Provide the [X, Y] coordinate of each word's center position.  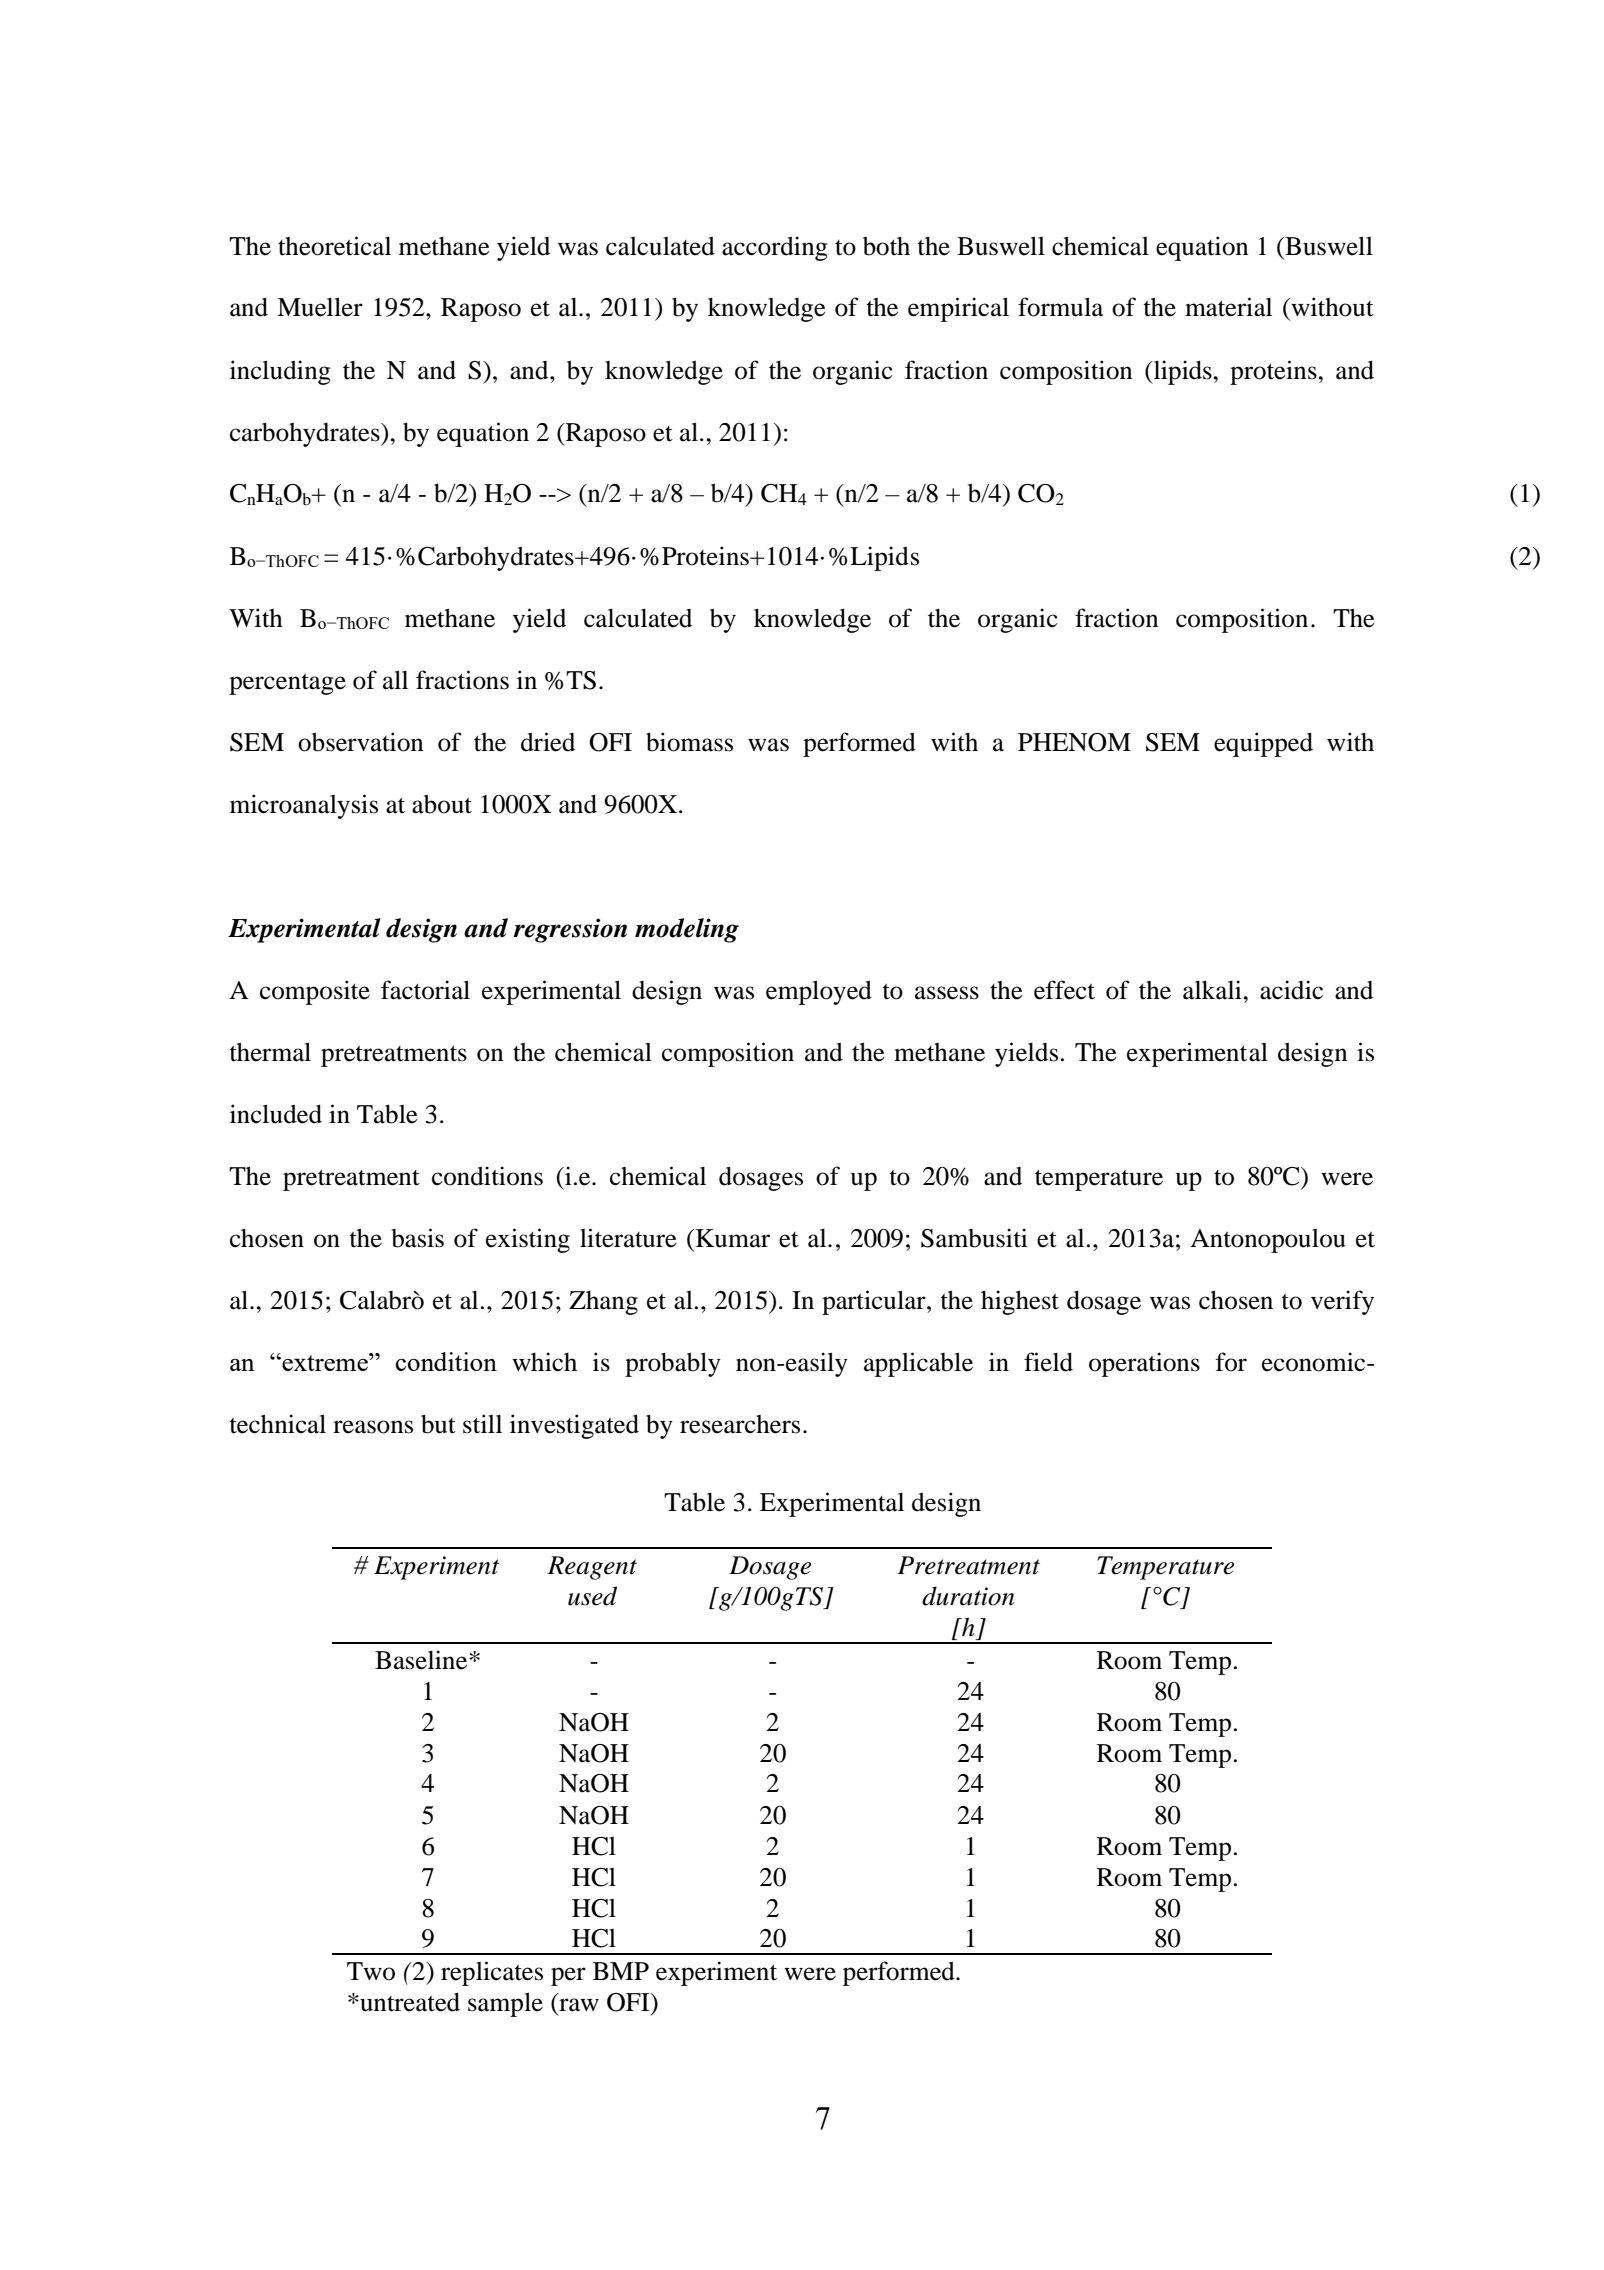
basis [418, 1238]
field [1048, 1362]
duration [968, 1596]
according [775, 248]
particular [875, 1302]
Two [371, 1971]
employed [819, 992]
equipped [1263, 744]
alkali [1213, 990]
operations [1144, 1364]
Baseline [422, 1660]
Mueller [320, 307]
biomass [689, 742]
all [395, 680]
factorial [425, 990]
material [1228, 307]
